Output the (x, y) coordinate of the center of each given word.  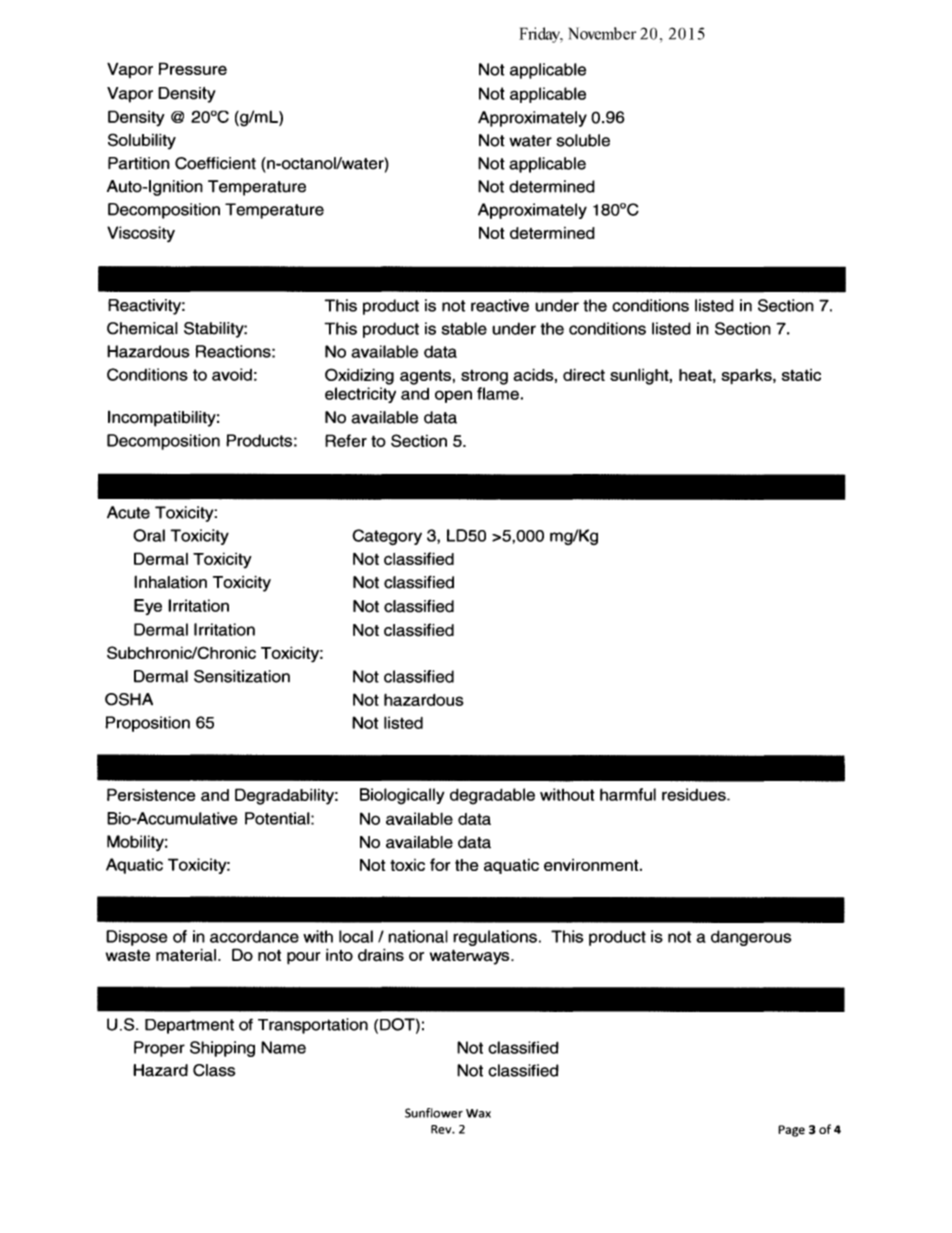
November (602, 33)
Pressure (192, 68)
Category (387, 537)
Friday (540, 35)
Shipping (222, 1049)
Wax (478, 1113)
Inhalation (170, 582)
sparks (747, 376)
